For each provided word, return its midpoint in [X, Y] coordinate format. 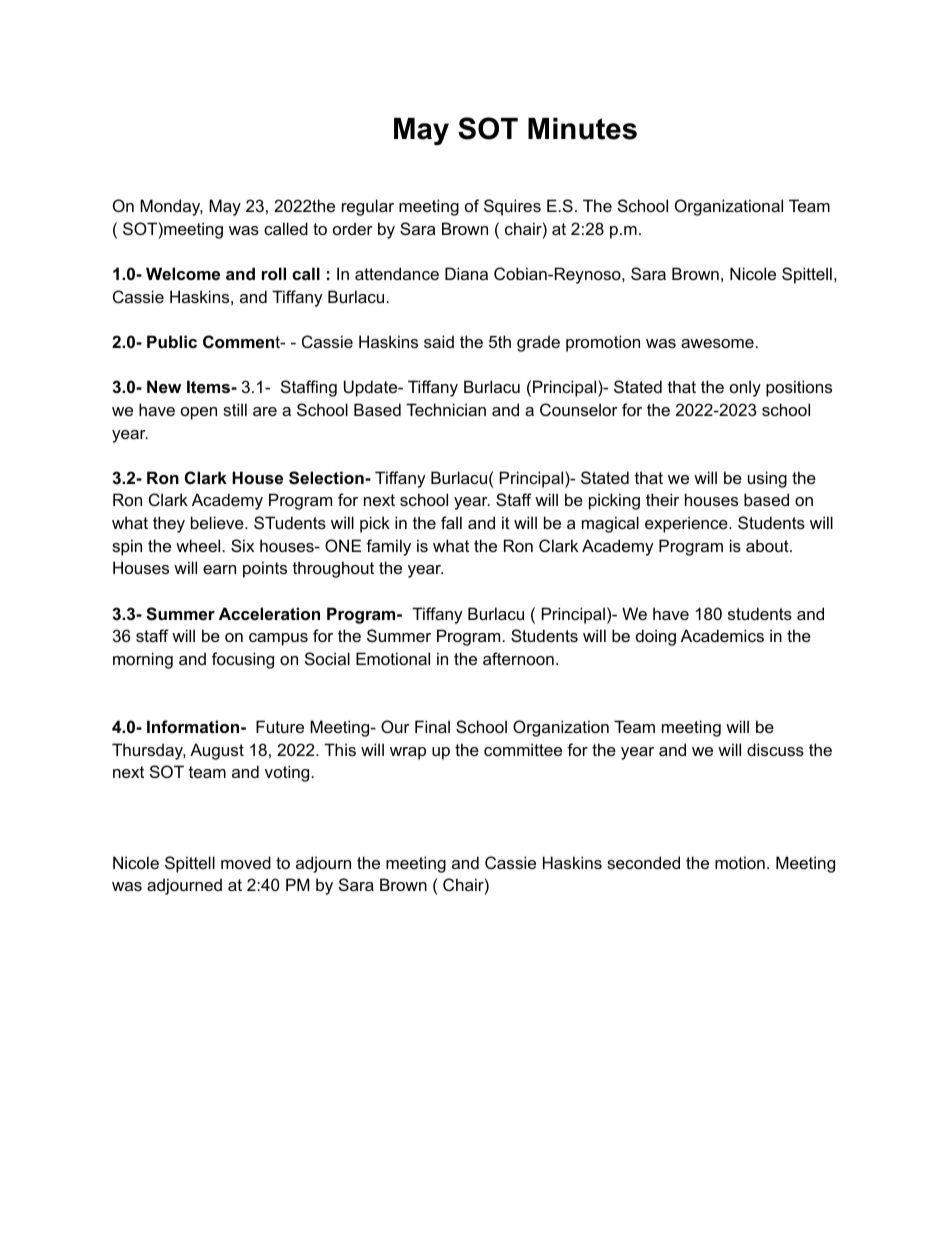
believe [218, 522]
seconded [643, 862]
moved [246, 862]
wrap [408, 753]
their [662, 499]
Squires [512, 207]
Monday [171, 207]
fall [451, 522]
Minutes [582, 129]
